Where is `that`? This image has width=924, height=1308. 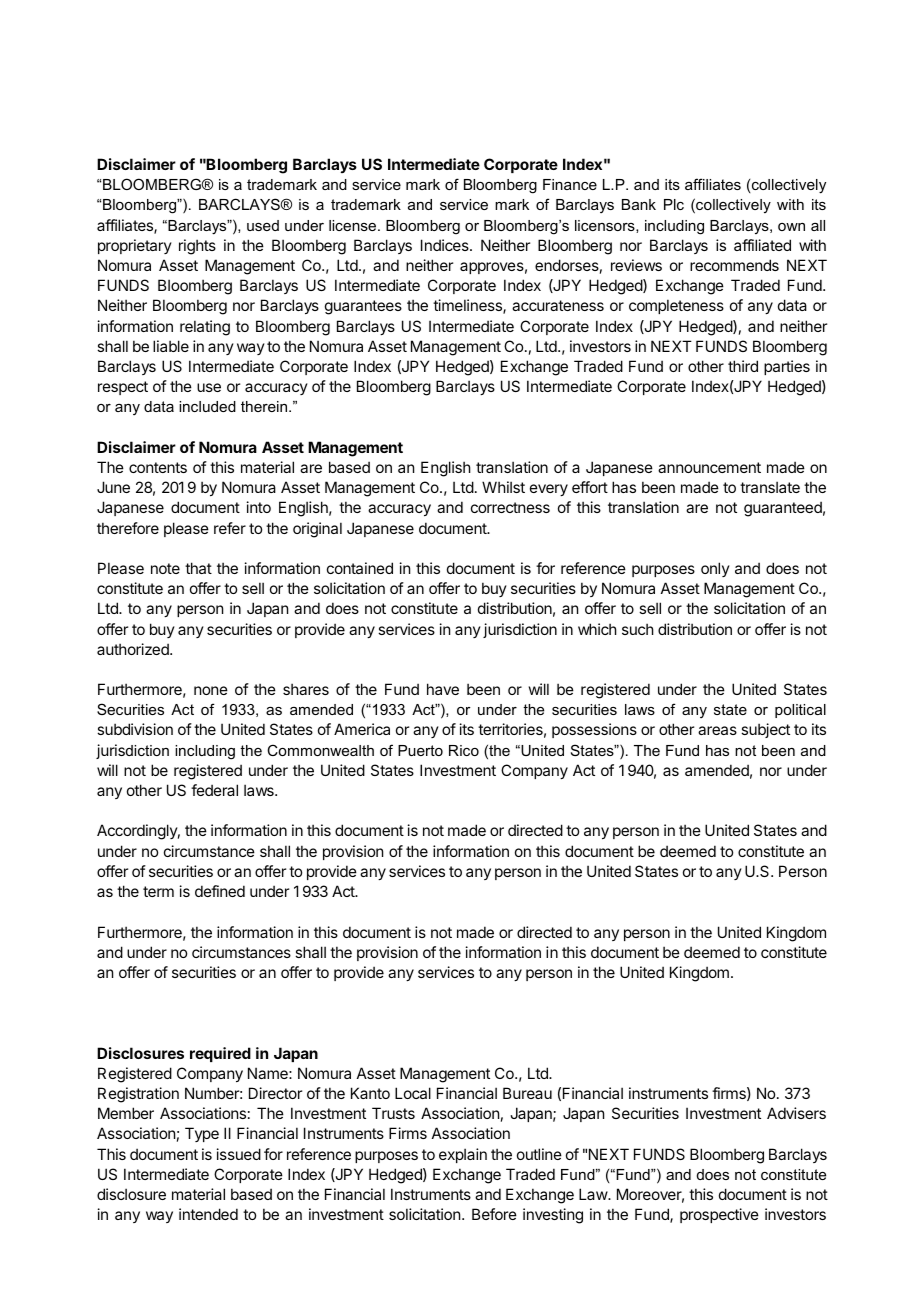 that is located at coordinates (198, 568).
